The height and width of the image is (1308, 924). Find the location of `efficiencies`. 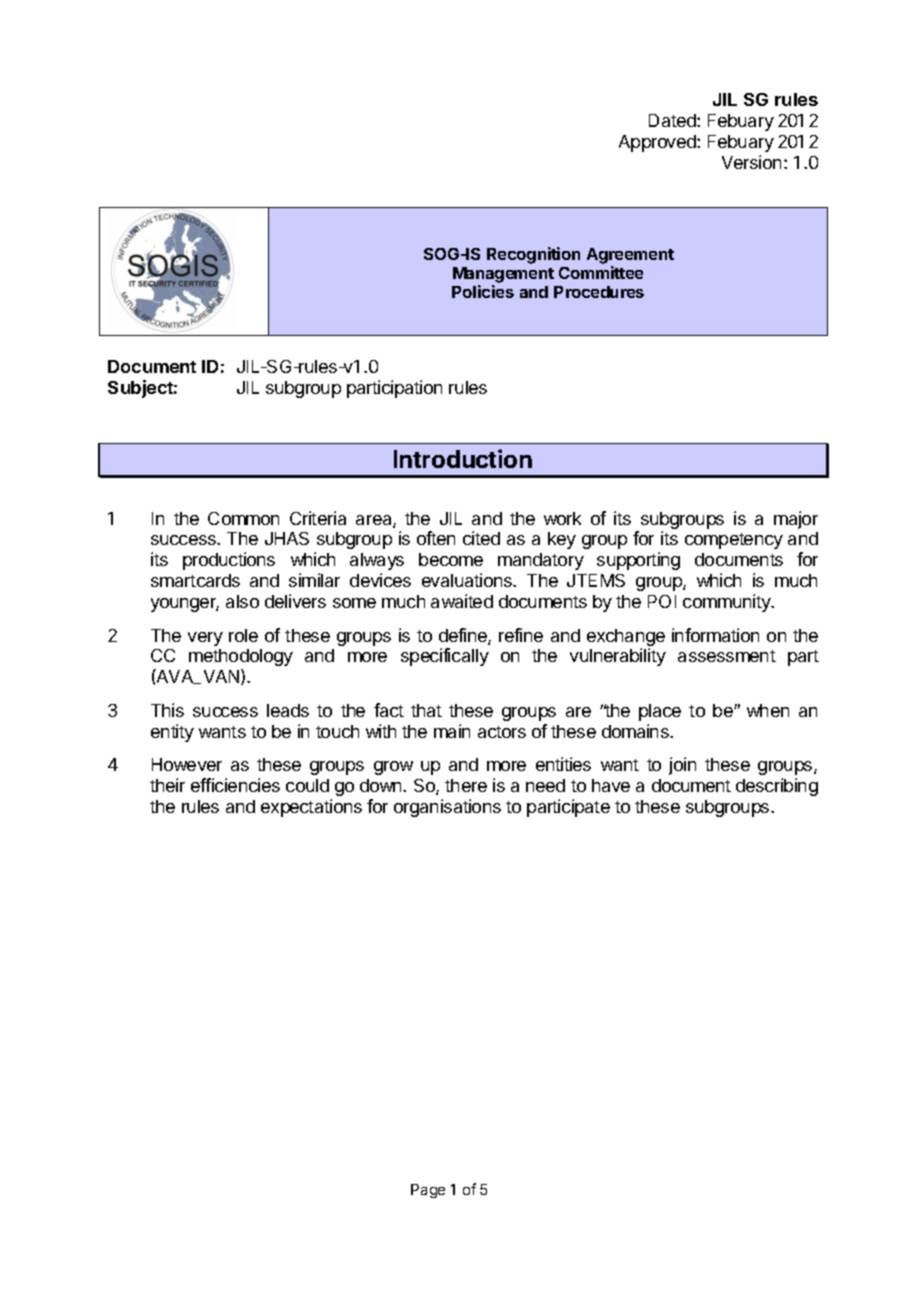

efficiencies is located at coordinates (235, 785).
